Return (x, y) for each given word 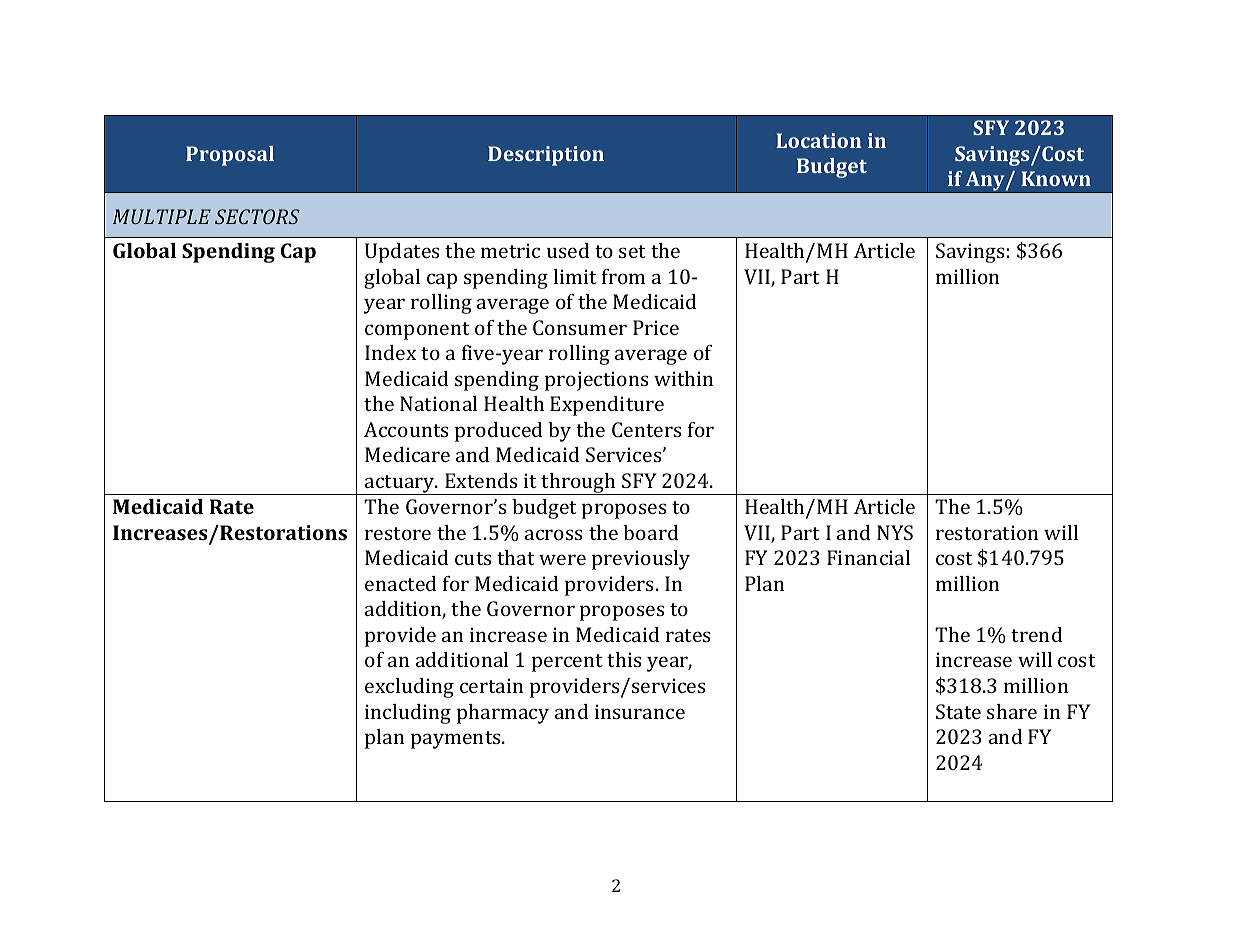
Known (1056, 178)
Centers (647, 429)
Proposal (230, 156)
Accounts (406, 429)
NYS (895, 532)
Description (546, 156)
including (408, 714)
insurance (640, 711)
